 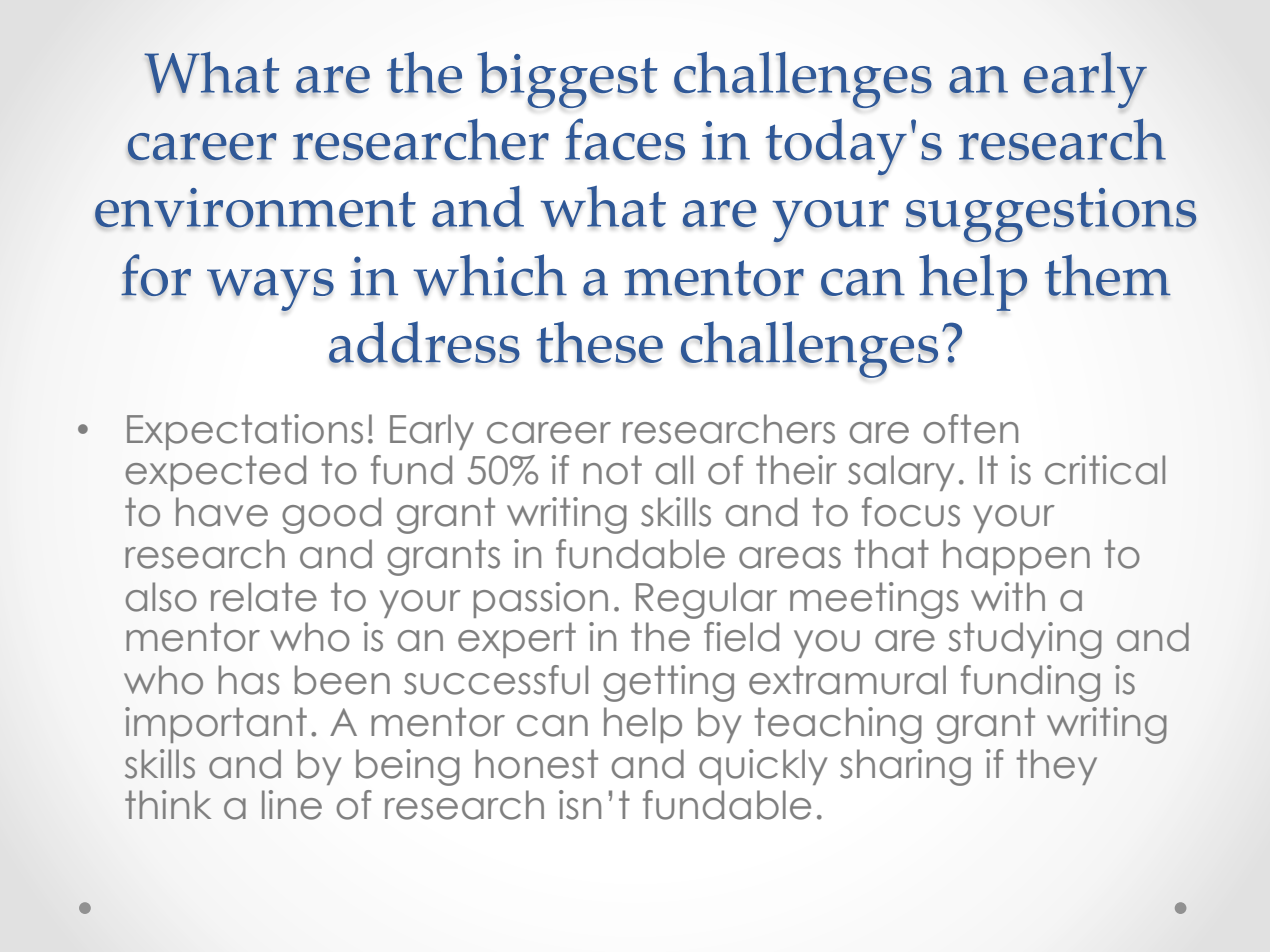 I want to click on line, so click(x=292, y=805).
